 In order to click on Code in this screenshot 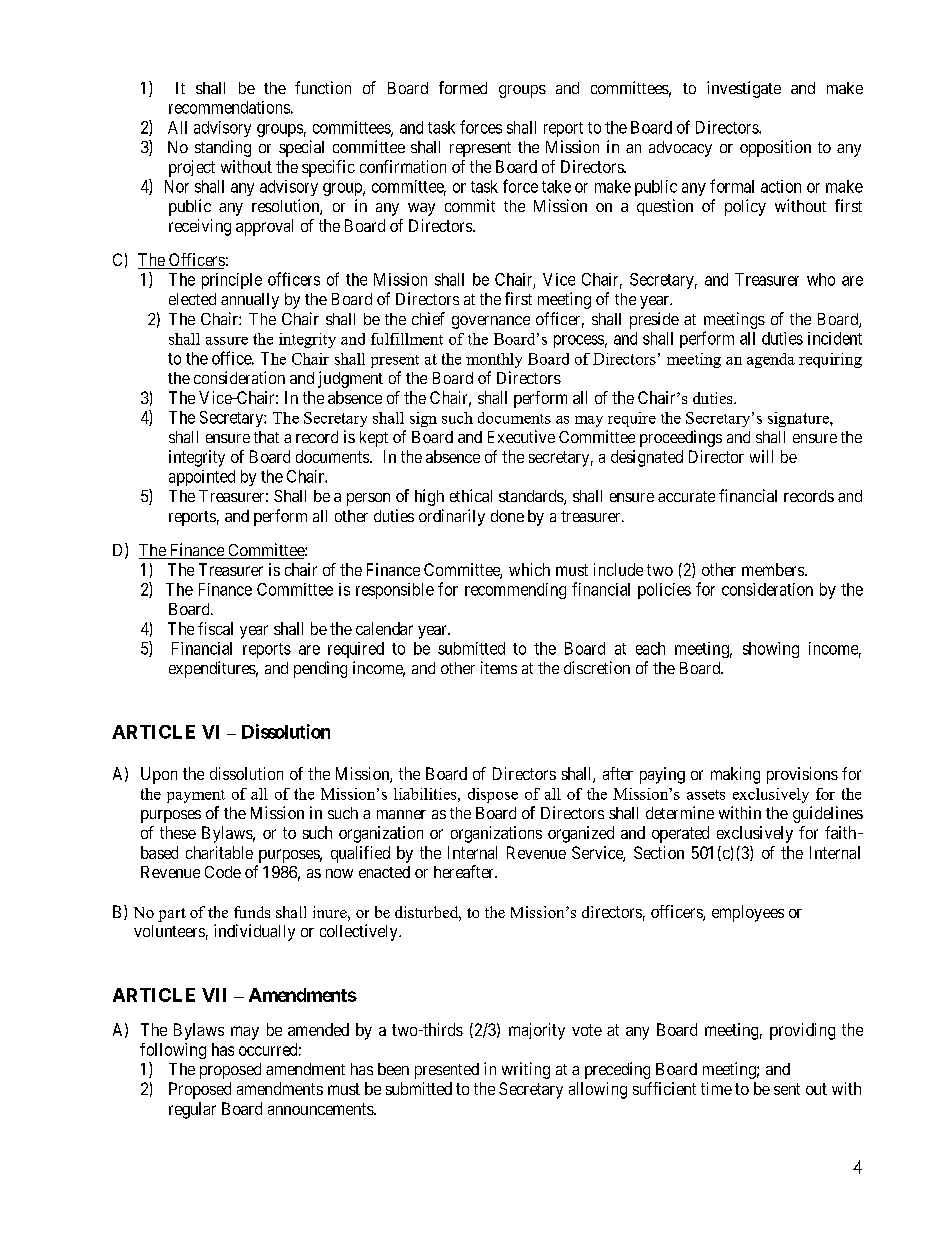, I will do `click(223, 872)`.
